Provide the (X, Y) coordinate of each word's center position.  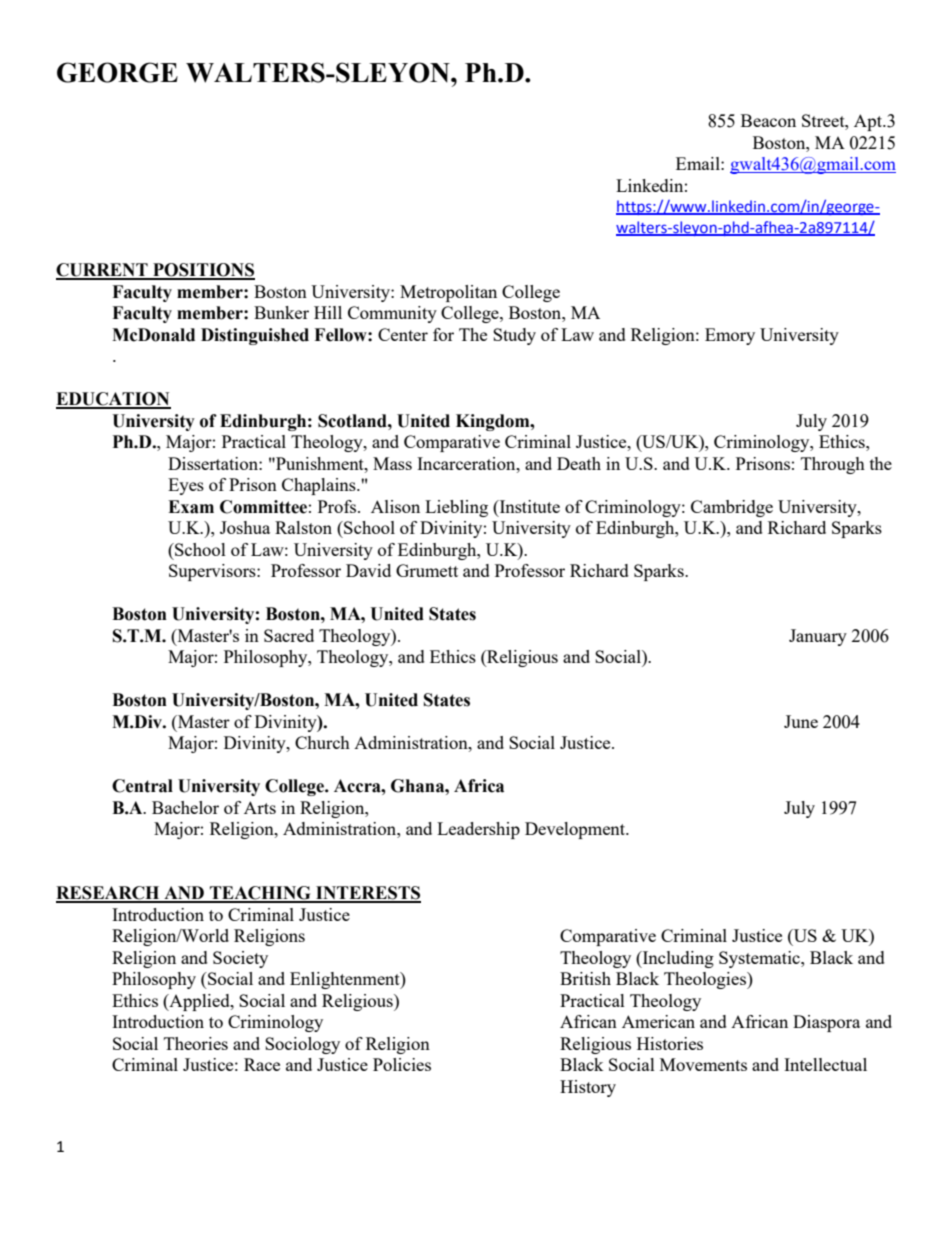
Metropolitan (448, 293)
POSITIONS (203, 271)
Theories (196, 1043)
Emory (730, 336)
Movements (703, 1064)
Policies (402, 1064)
